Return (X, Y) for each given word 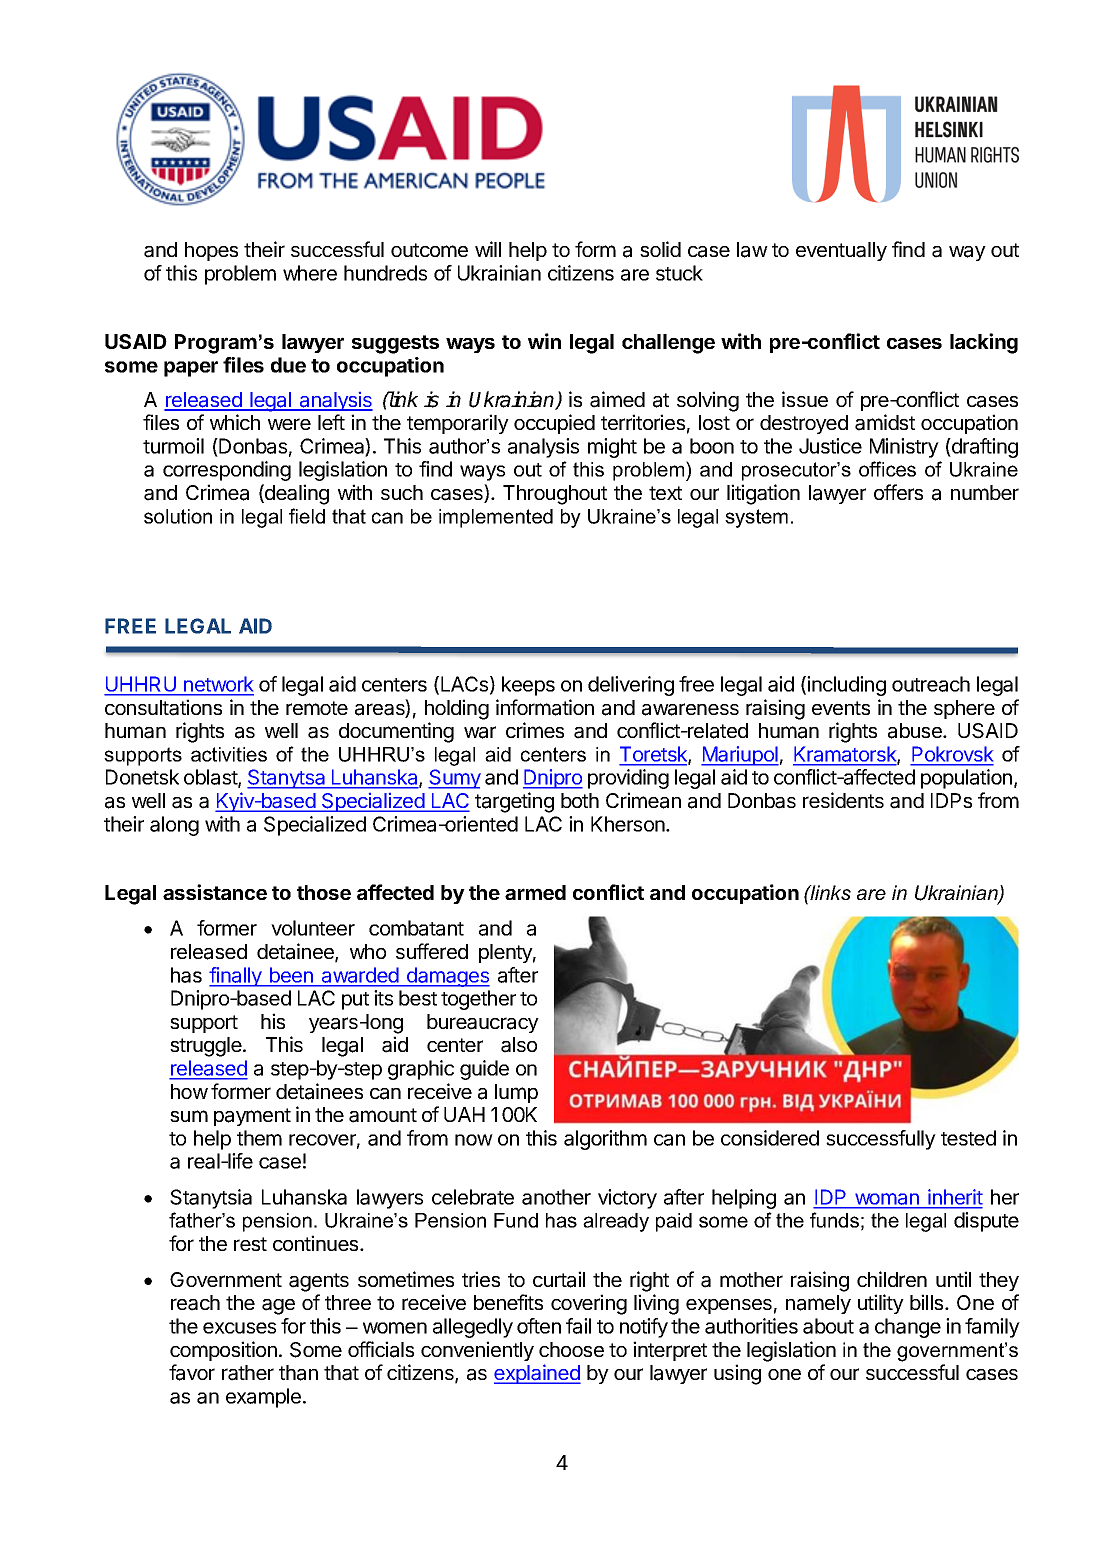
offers (898, 492)
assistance (215, 892)
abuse (916, 731)
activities (229, 754)
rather (248, 1373)
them (259, 1138)
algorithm (605, 1140)
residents (843, 800)
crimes (535, 730)
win (544, 341)
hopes (211, 251)
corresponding (227, 471)
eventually (841, 251)
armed (535, 892)
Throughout (555, 495)
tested (968, 1138)
